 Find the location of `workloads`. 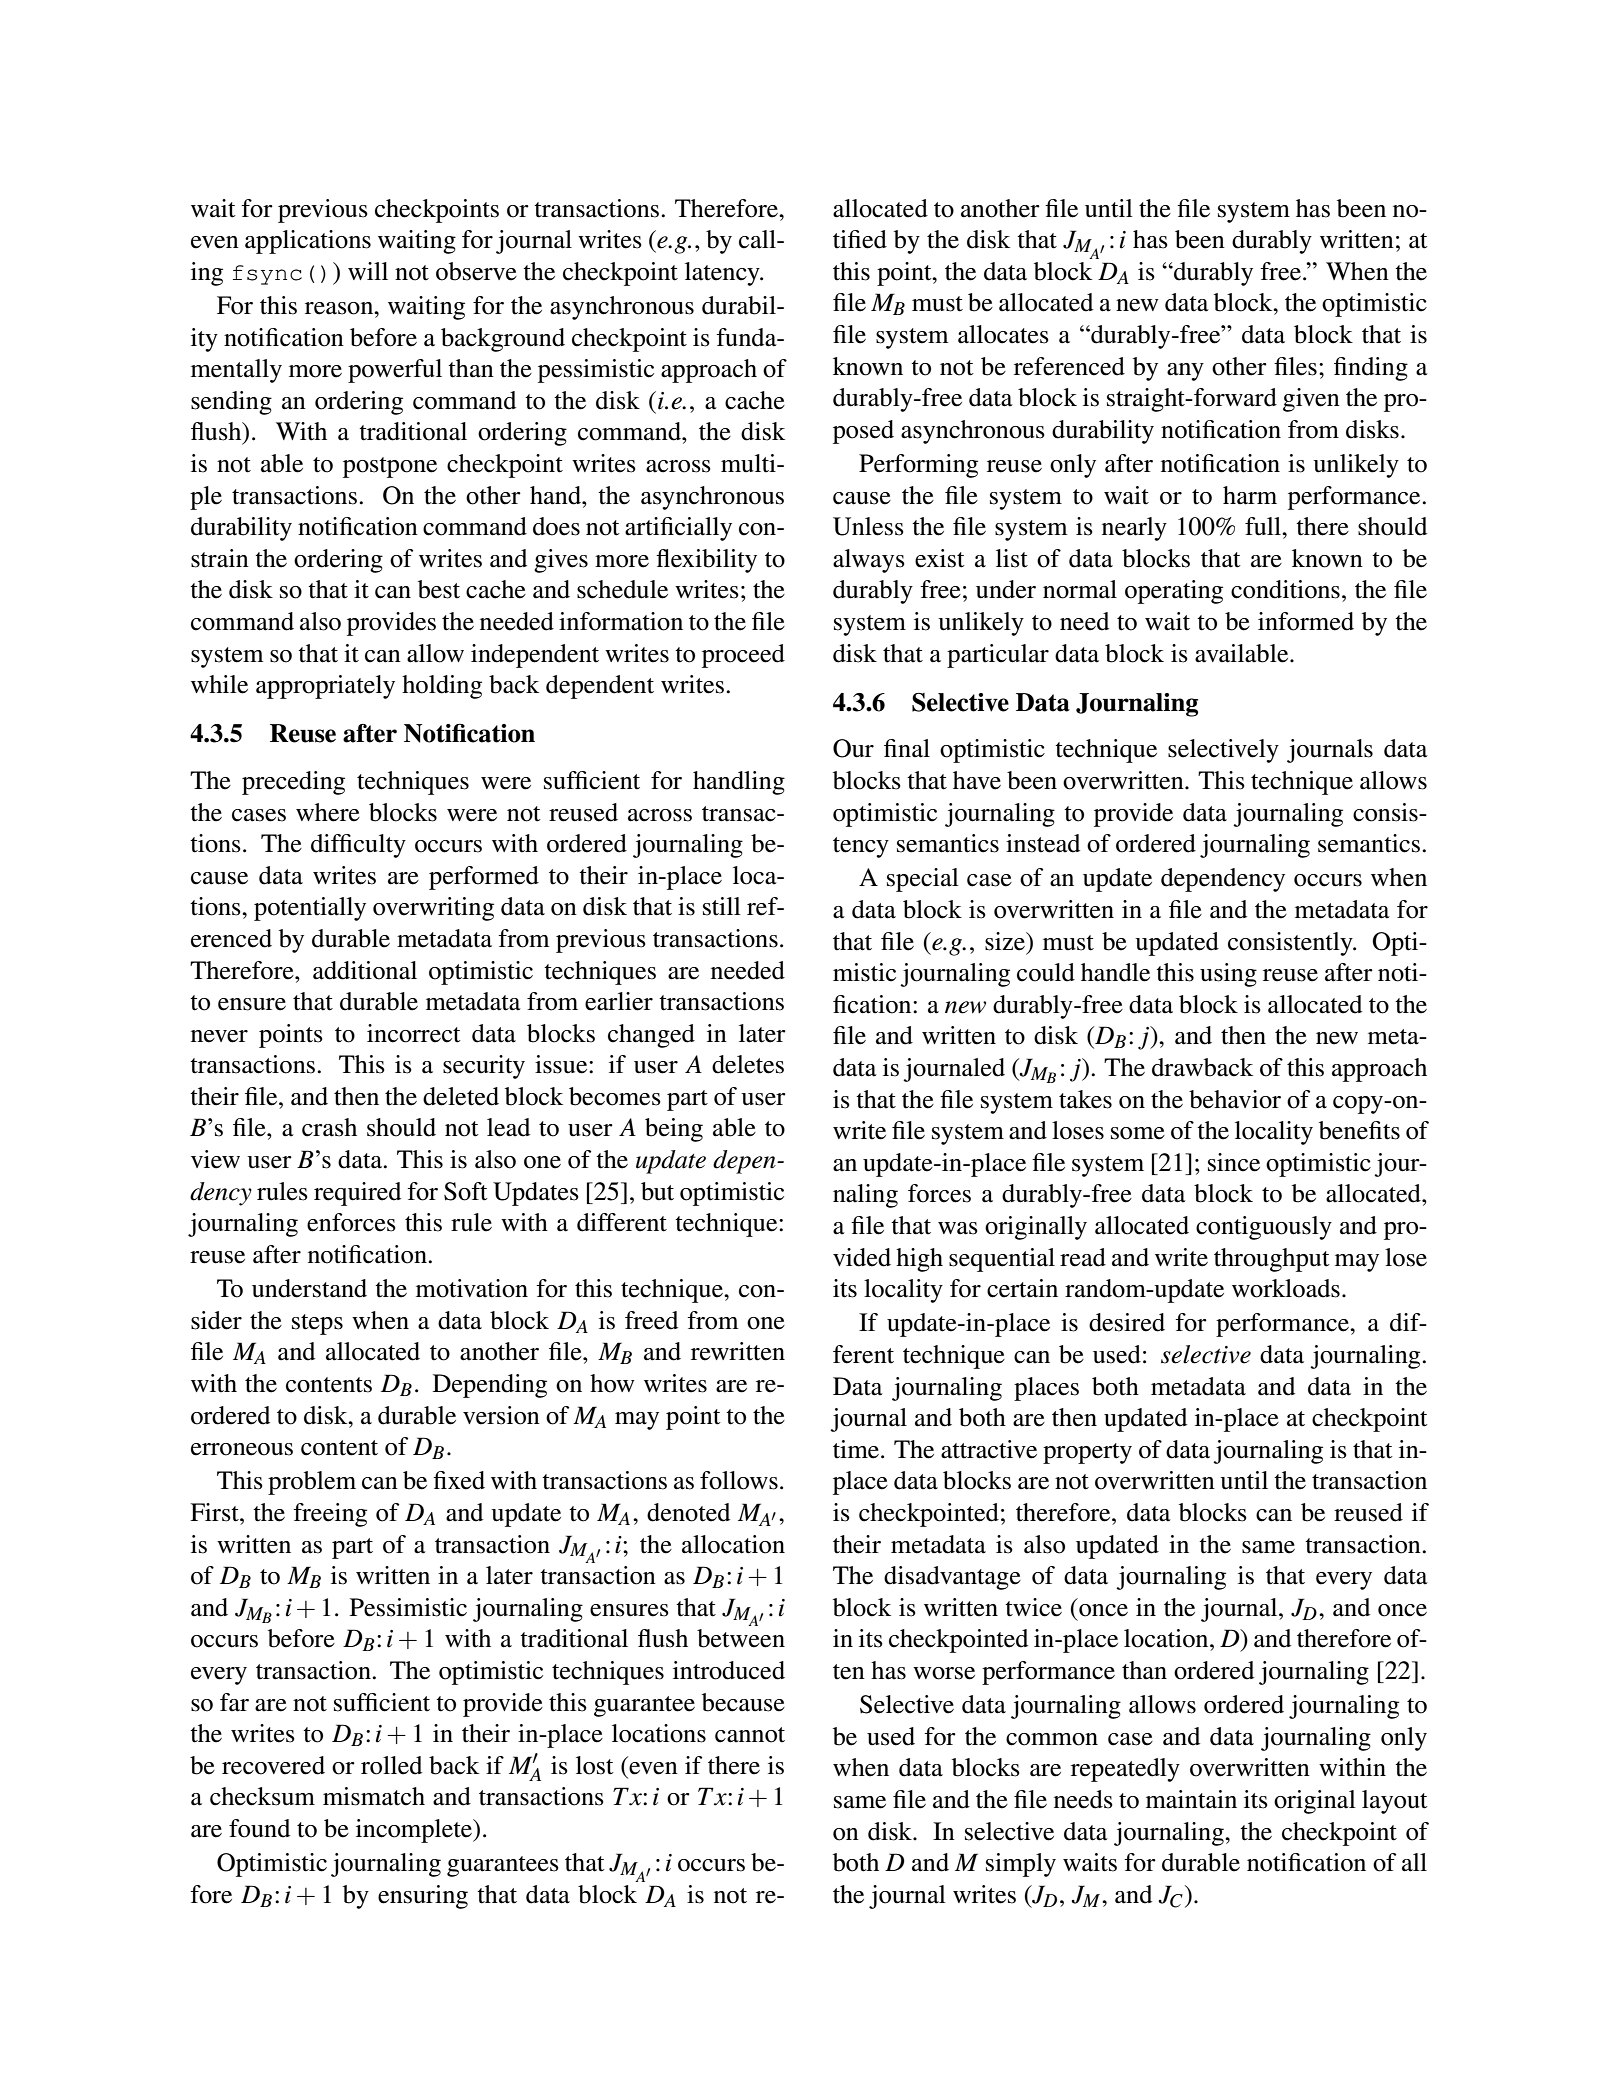

workloads is located at coordinates (1286, 1288).
